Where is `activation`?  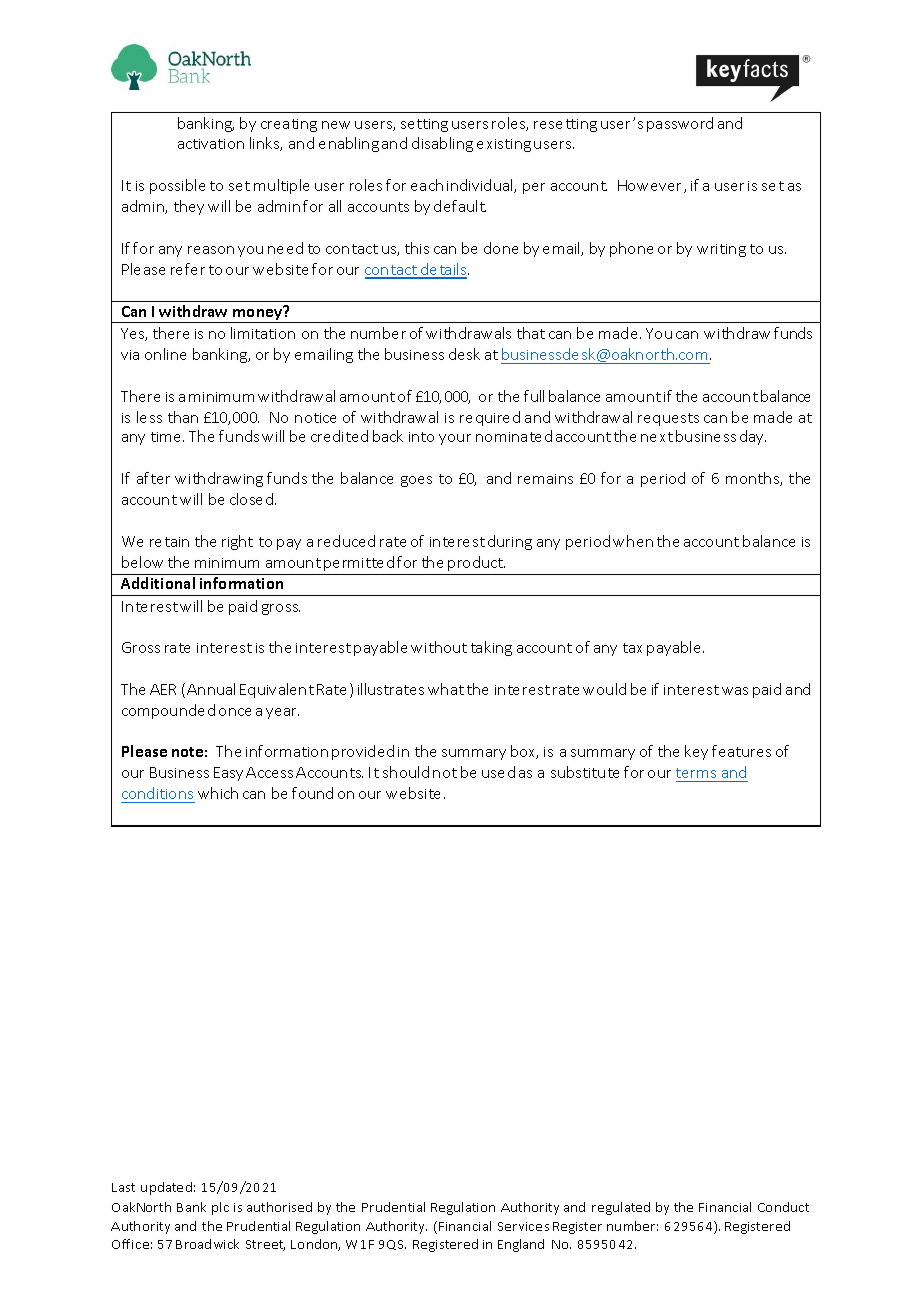
activation is located at coordinates (211, 144).
